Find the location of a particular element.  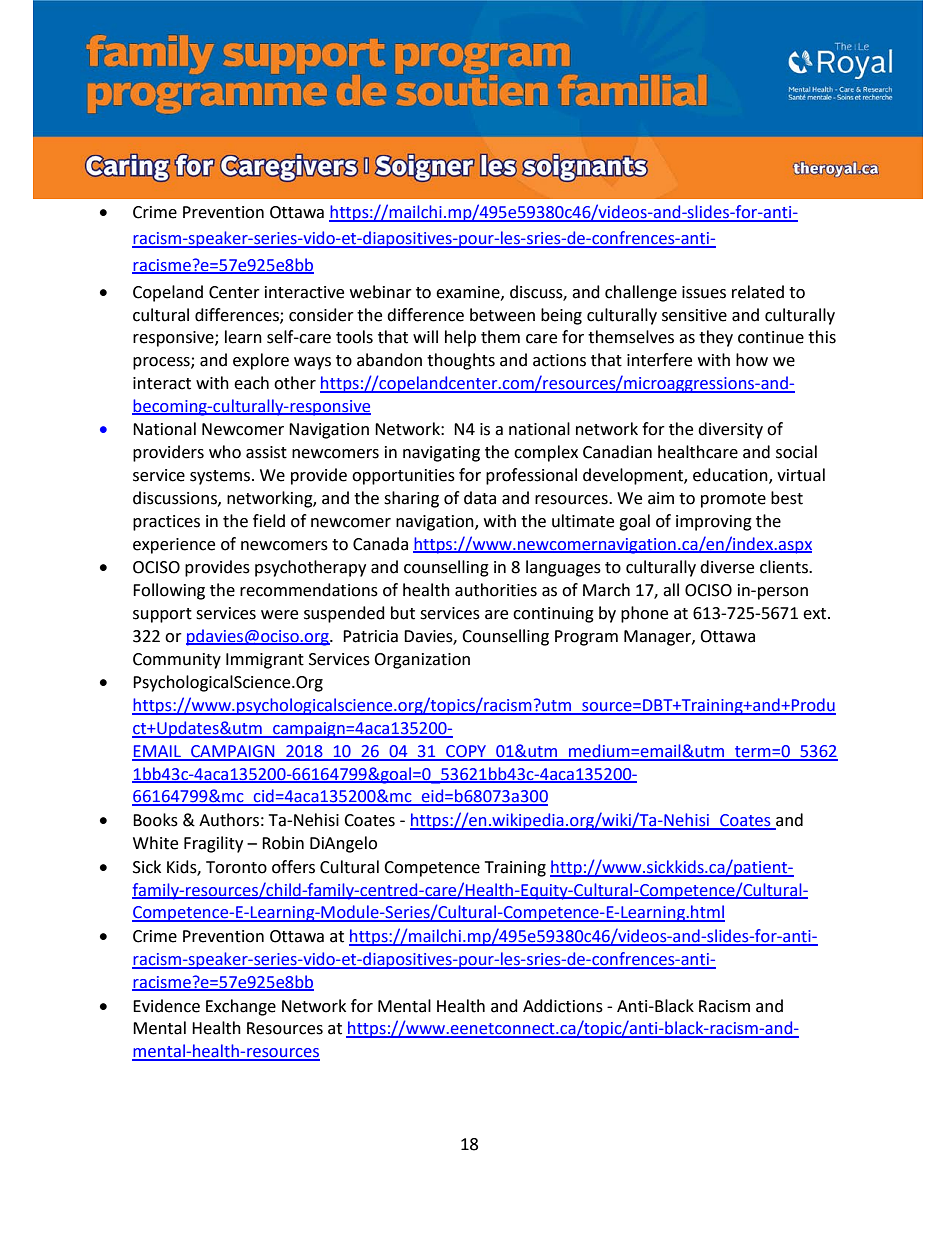

improving is located at coordinates (714, 523).
